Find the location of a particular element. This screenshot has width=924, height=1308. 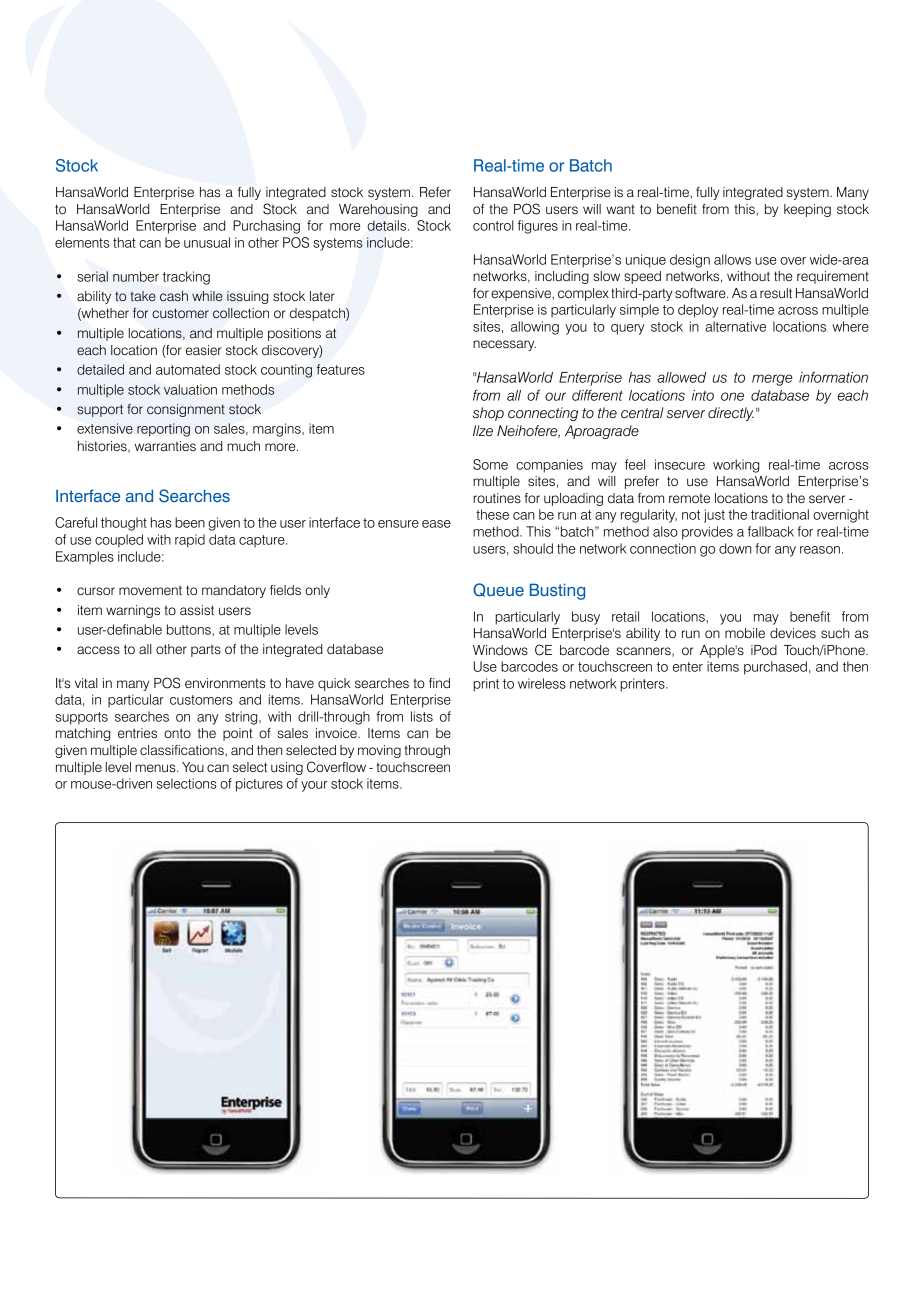

necessary is located at coordinates (504, 345).
